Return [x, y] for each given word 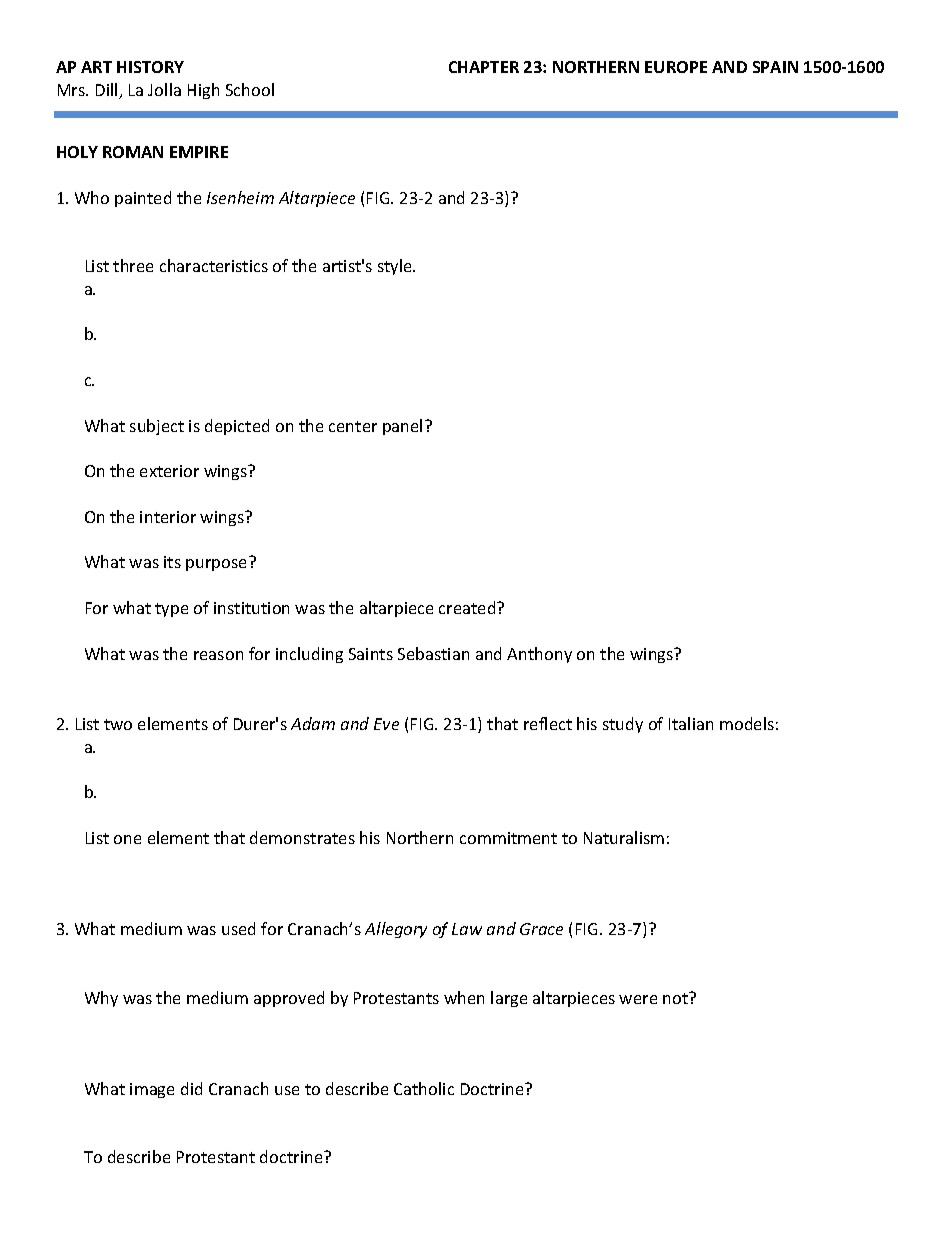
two [118, 724]
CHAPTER [484, 67]
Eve [386, 724]
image [152, 1090]
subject [157, 427]
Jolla [164, 89]
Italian [691, 723]
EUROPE [676, 67]
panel [402, 427]
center [353, 426]
